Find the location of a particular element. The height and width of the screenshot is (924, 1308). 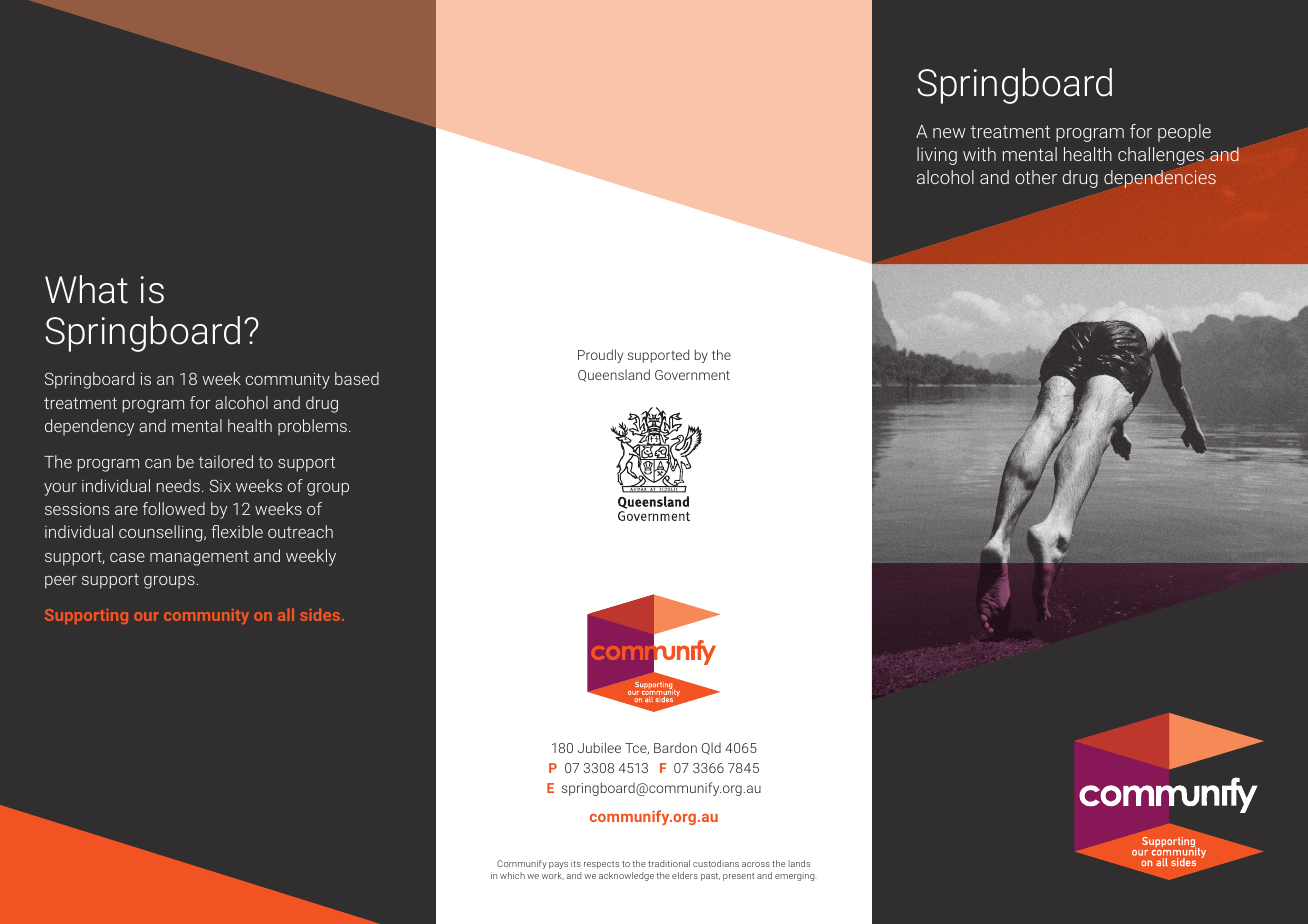

Queensland is located at coordinates (614, 375).
